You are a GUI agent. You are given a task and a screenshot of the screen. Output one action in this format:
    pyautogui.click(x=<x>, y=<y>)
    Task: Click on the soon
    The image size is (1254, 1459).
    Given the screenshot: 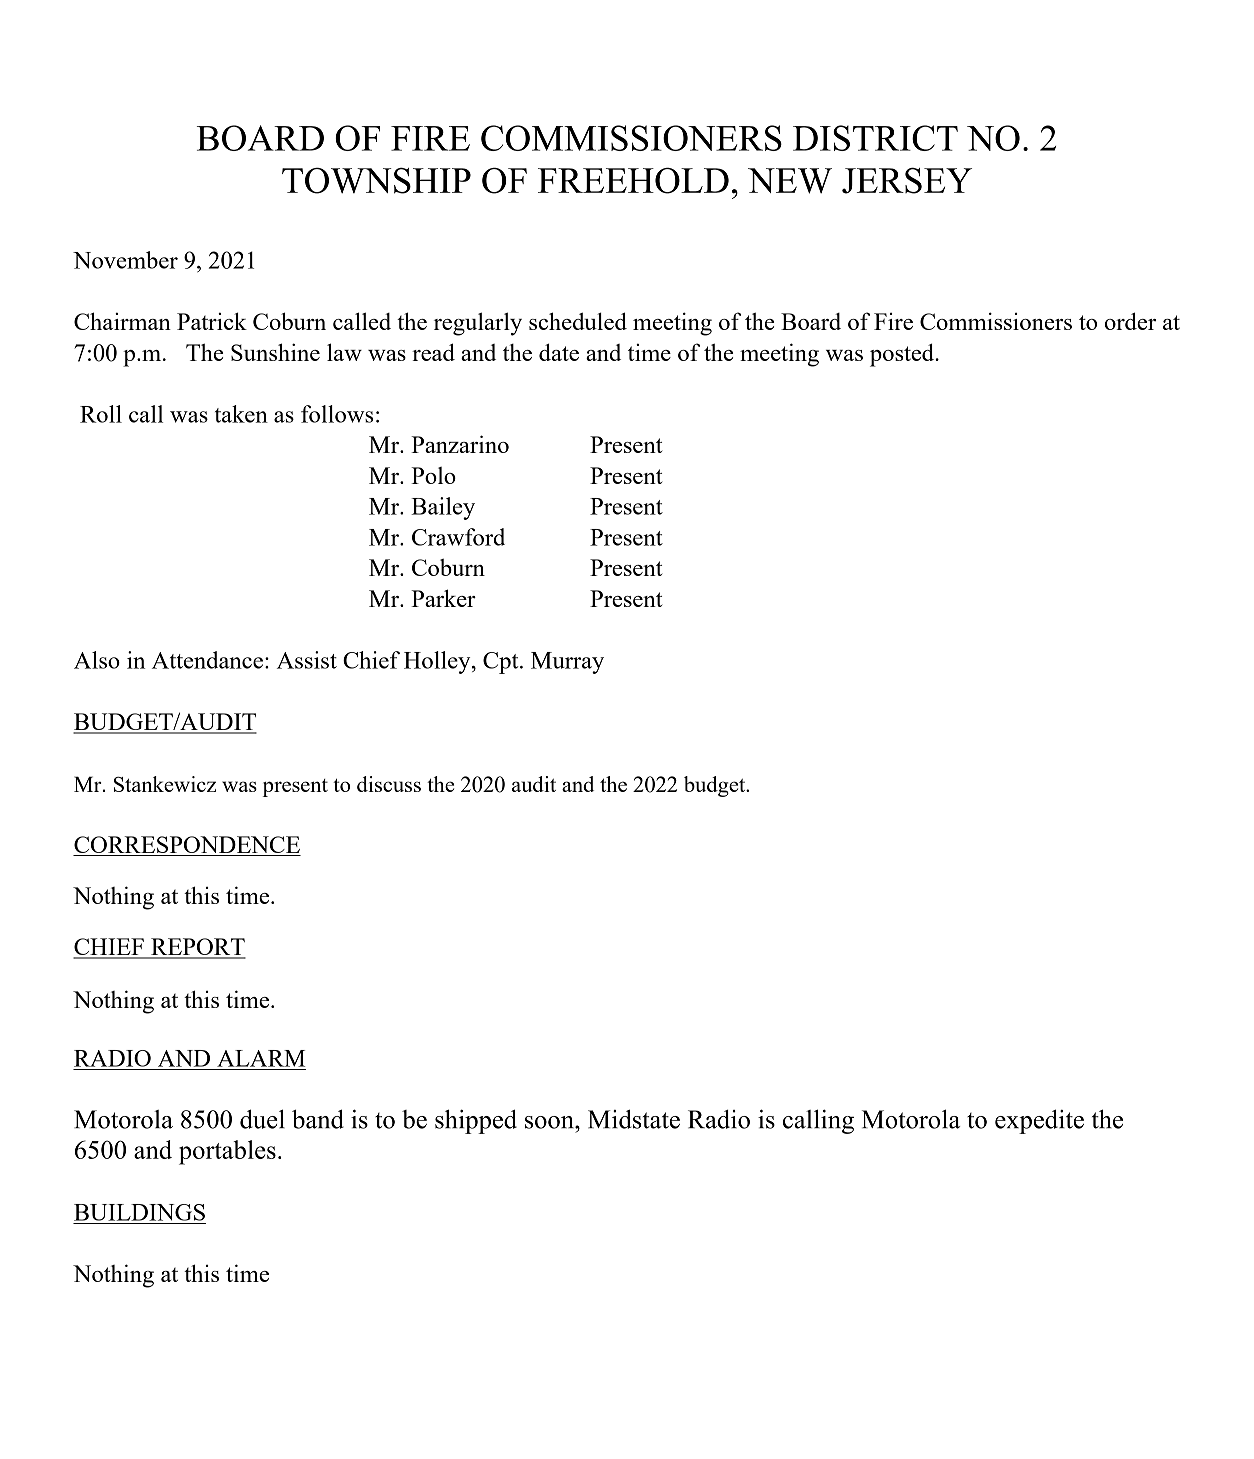 What is the action you would take?
    pyautogui.click(x=550, y=1122)
